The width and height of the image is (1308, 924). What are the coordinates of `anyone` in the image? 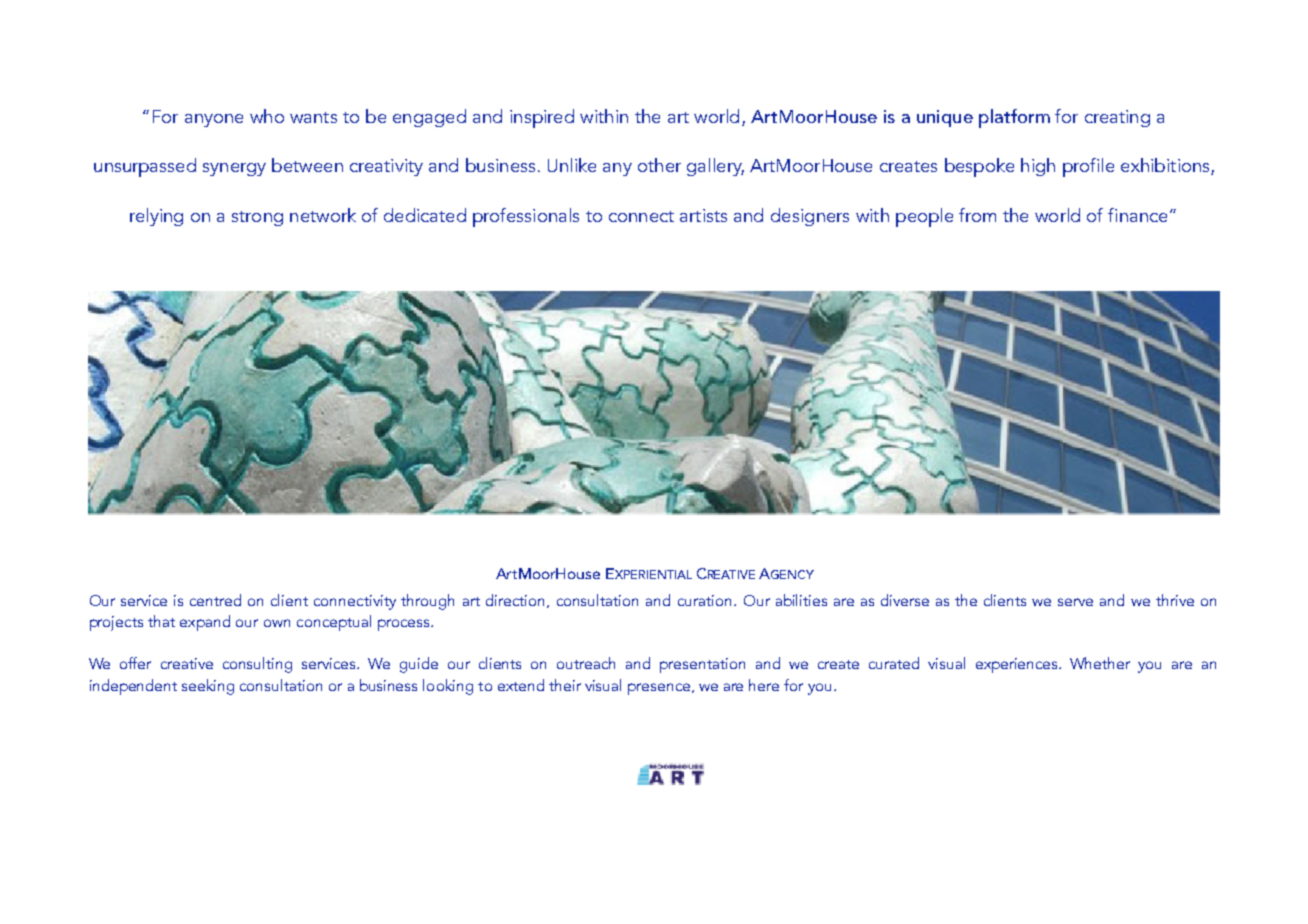 It's located at (214, 120).
